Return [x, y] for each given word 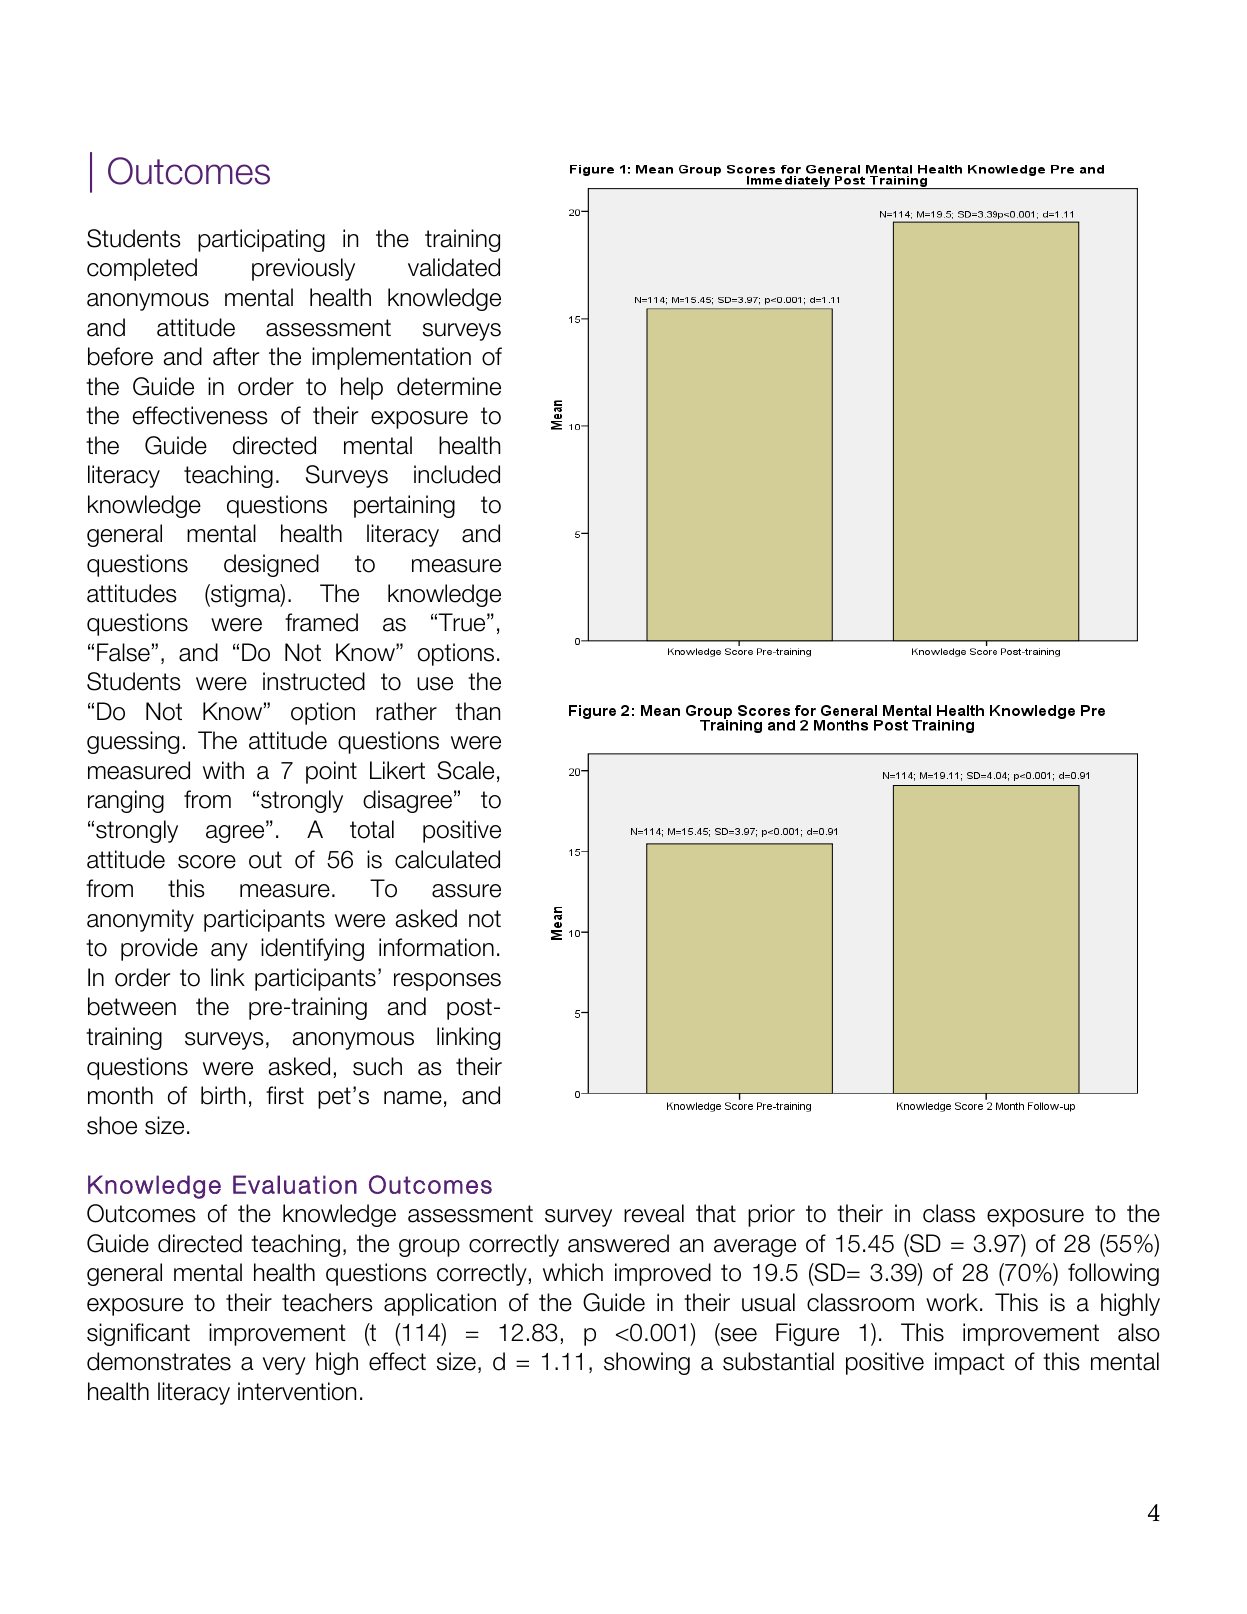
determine [449, 386]
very [284, 1366]
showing [647, 1363]
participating [261, 240]
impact [970, 1363]
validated [454, 267]
